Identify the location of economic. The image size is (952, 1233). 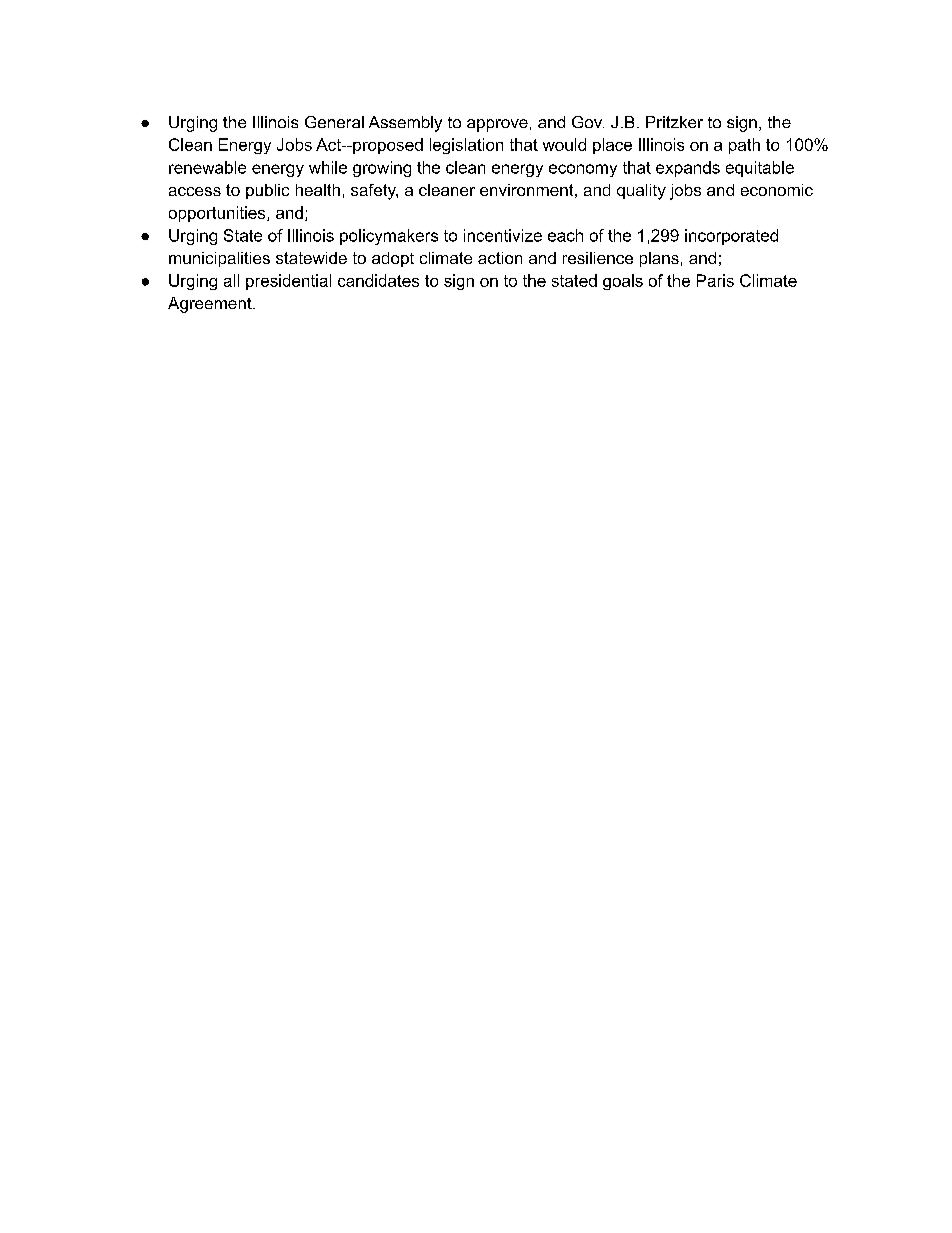
(777, 190).
